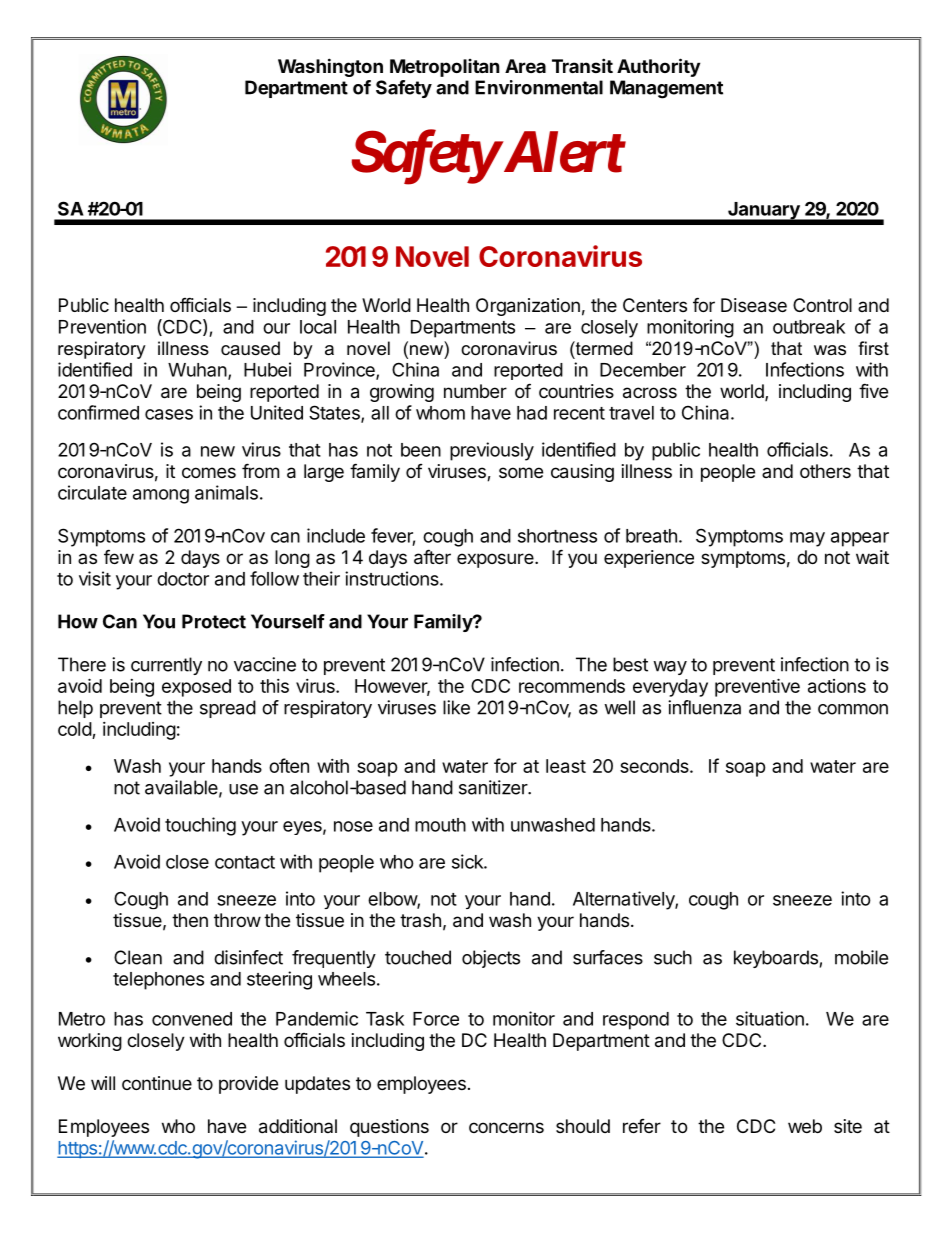 Image resolution: width=952 pixels, height=1233 pixels. Describe the element at coordinates (157, 1083) in the screenshot. I see `continue` at that location.
